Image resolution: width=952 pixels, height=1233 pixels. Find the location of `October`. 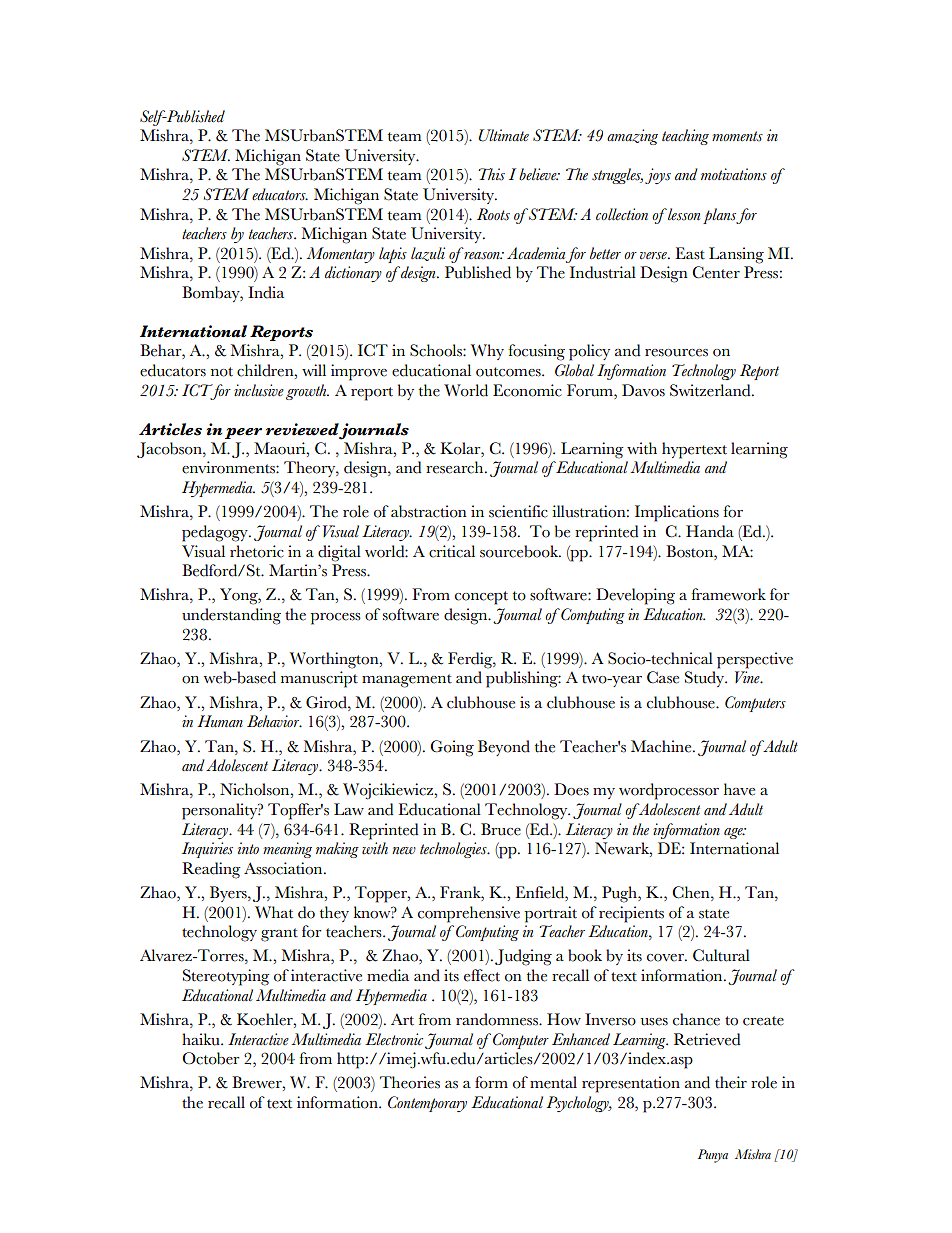

October is located at coordinates (211, 1058).
